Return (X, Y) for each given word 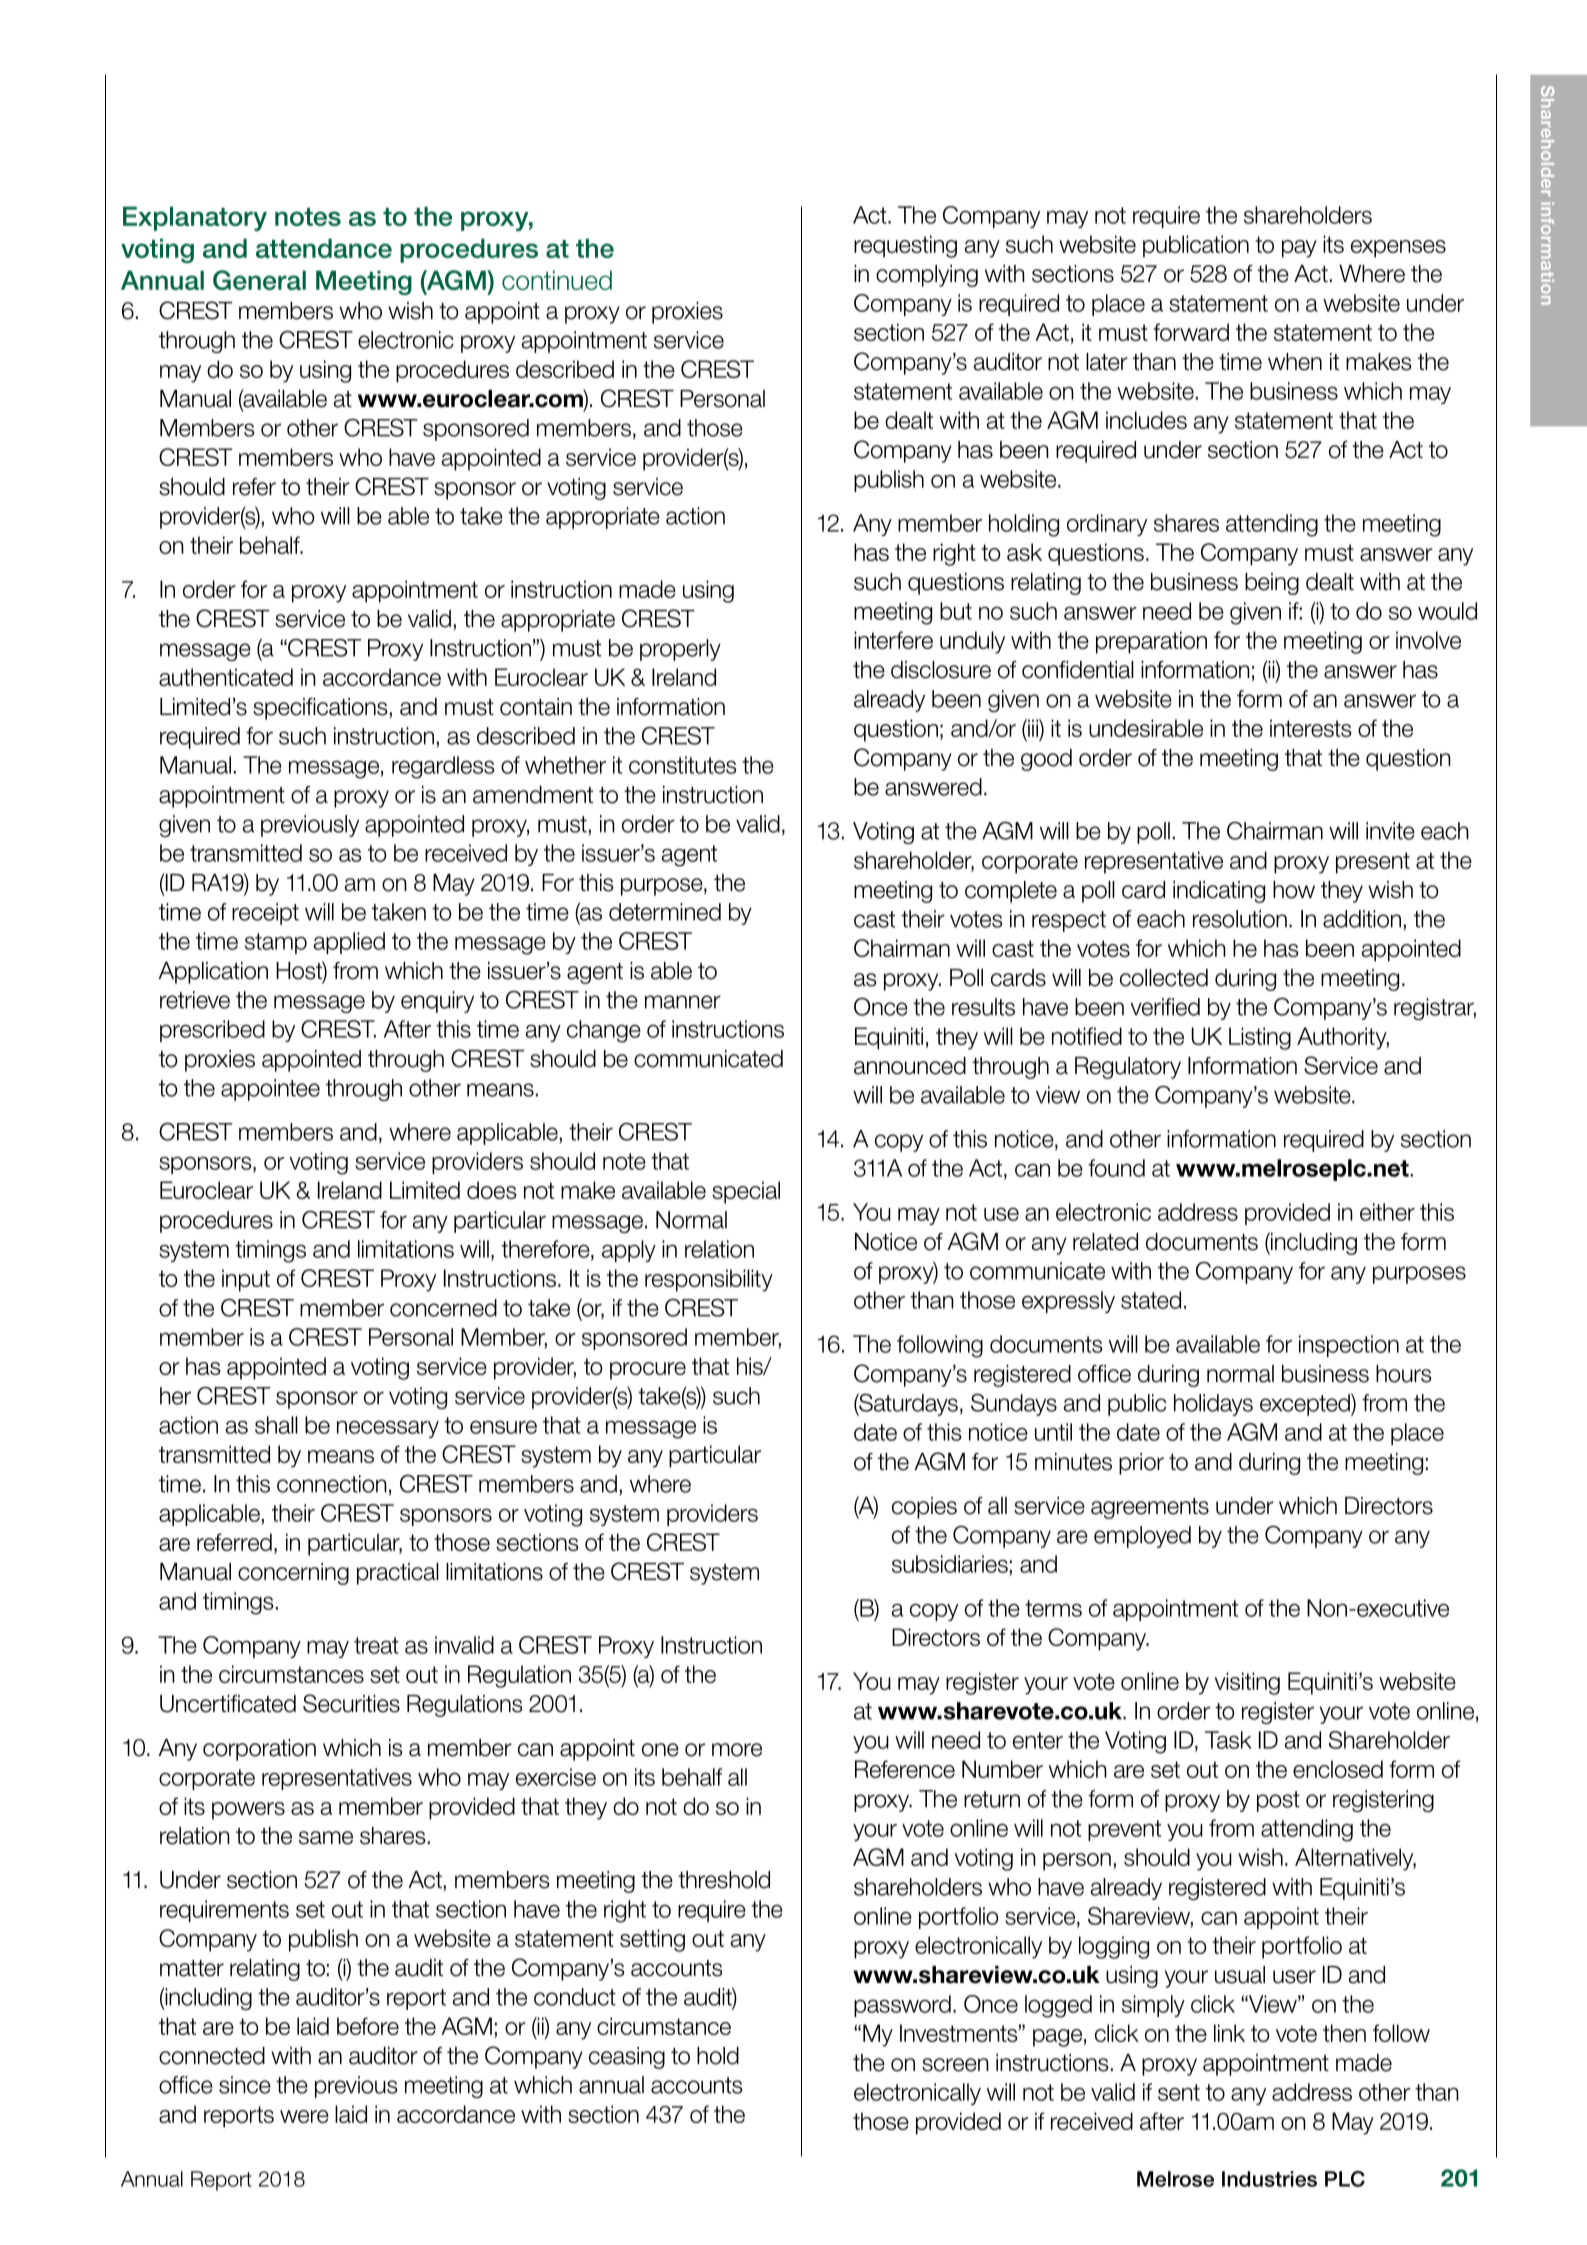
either (1387, 1212)
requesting (905, 246)
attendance (324, 248)
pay (1299, 249)
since (245, 2085)
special (746, 1192)
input (246, 1280)
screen (955, 2065)
